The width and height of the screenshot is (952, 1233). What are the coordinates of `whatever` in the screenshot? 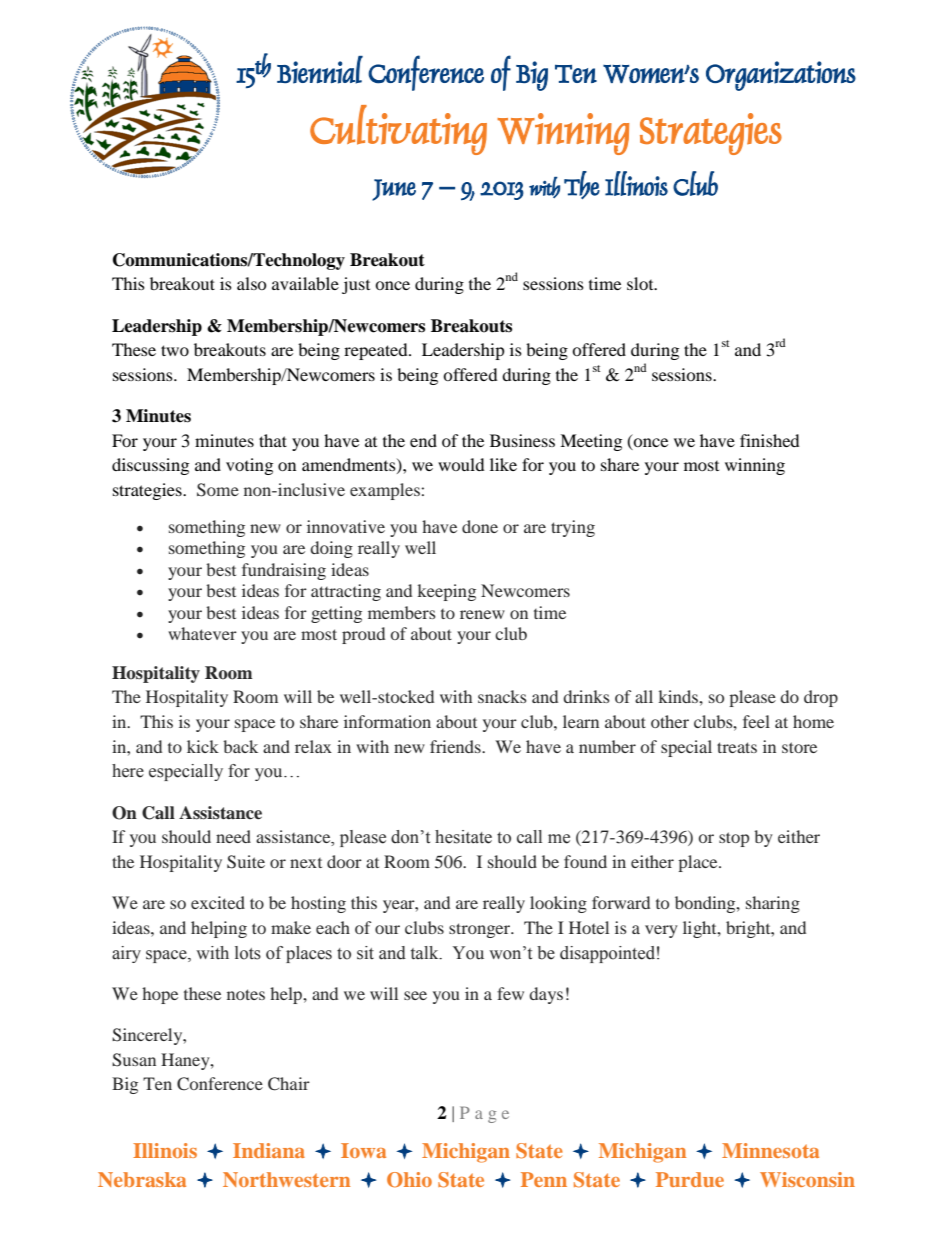 It's located at (202, 633).
